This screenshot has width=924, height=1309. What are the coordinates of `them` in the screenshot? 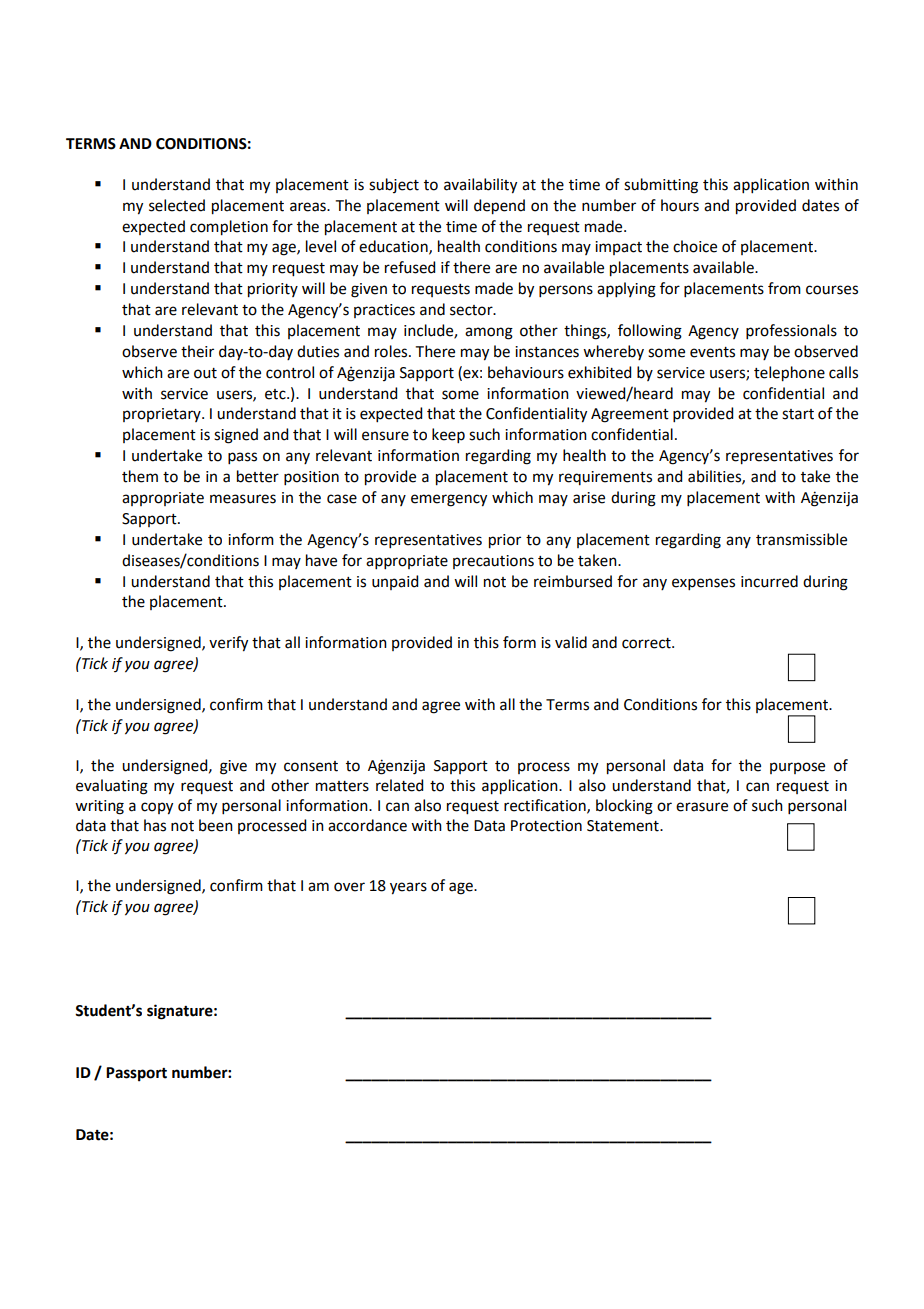 It's located at (140, 476).
